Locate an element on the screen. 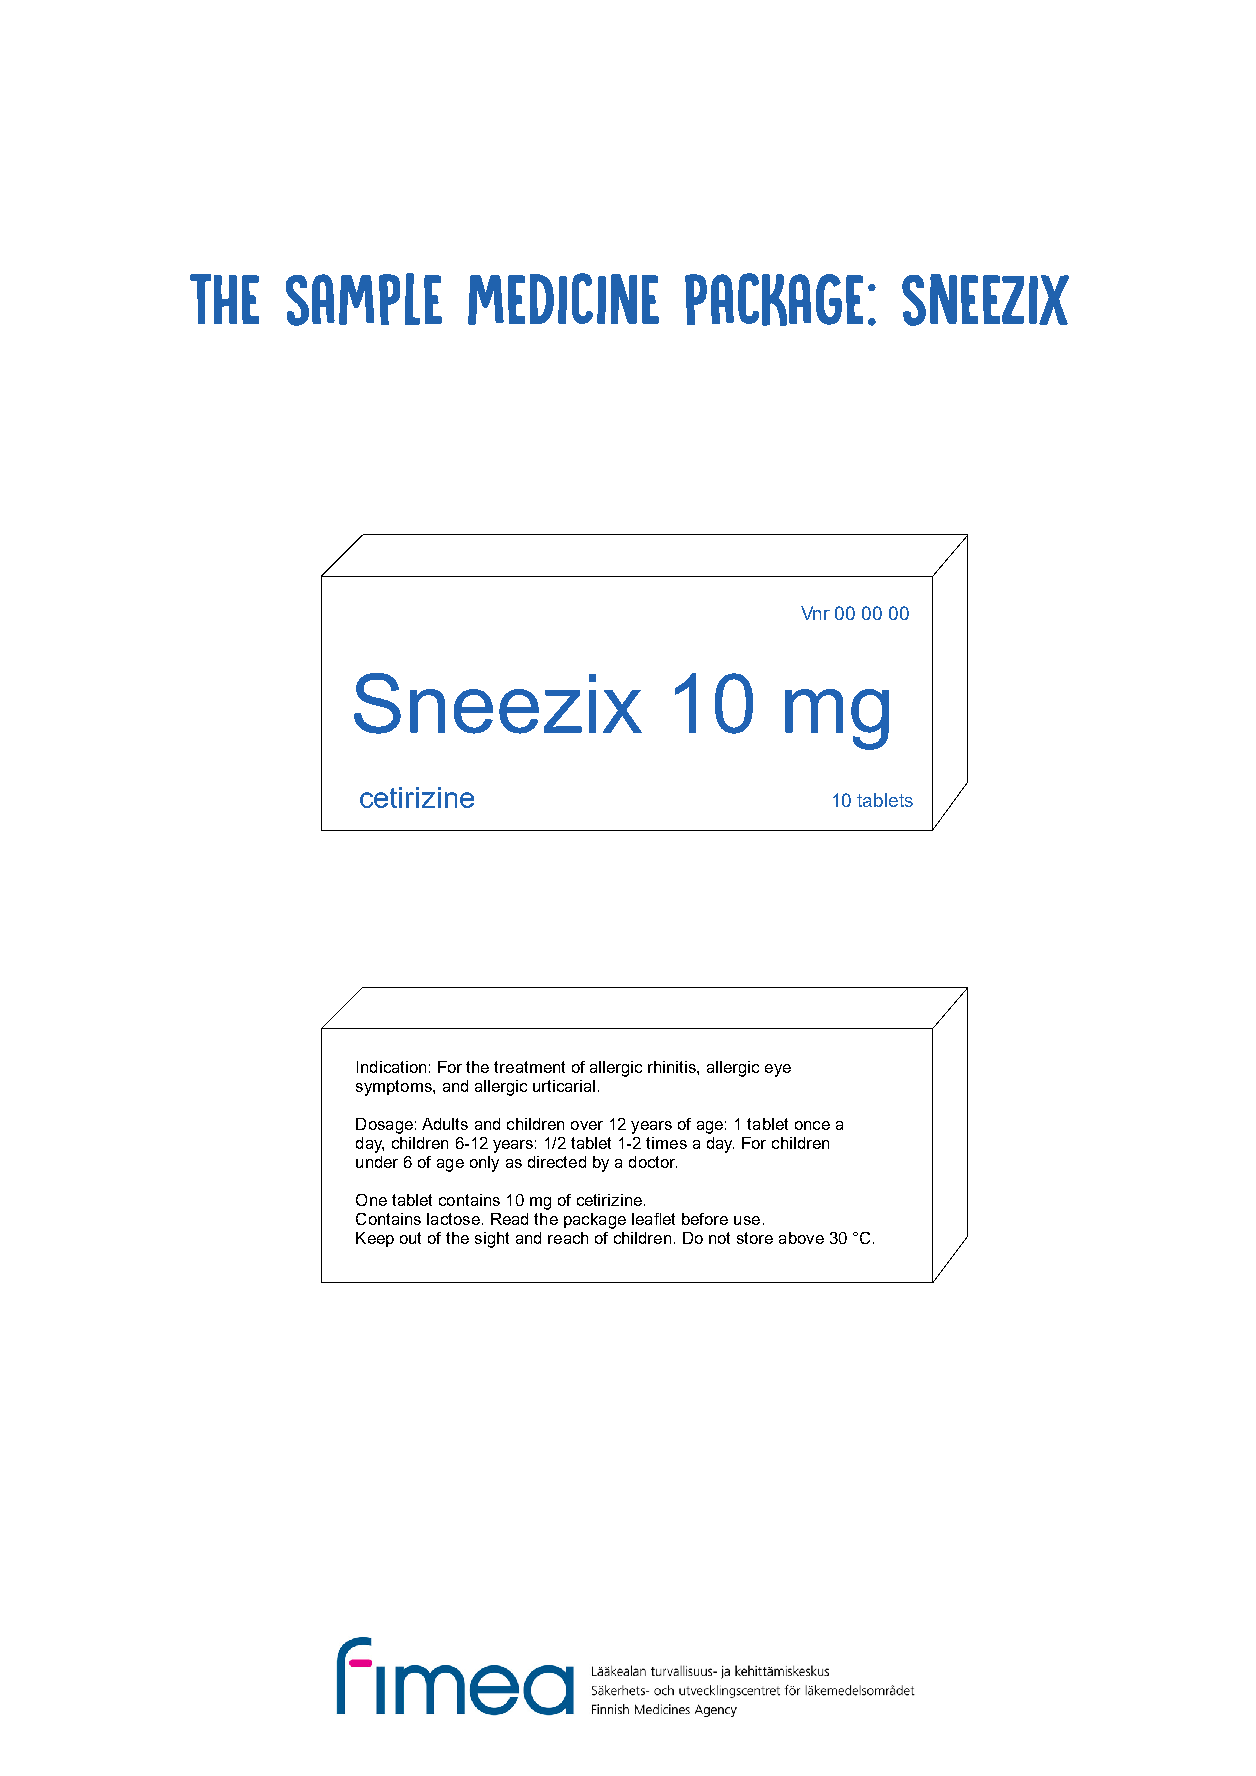 This screenshot has width=1256, height=1776. once is located at coordinates (812, 1125).
